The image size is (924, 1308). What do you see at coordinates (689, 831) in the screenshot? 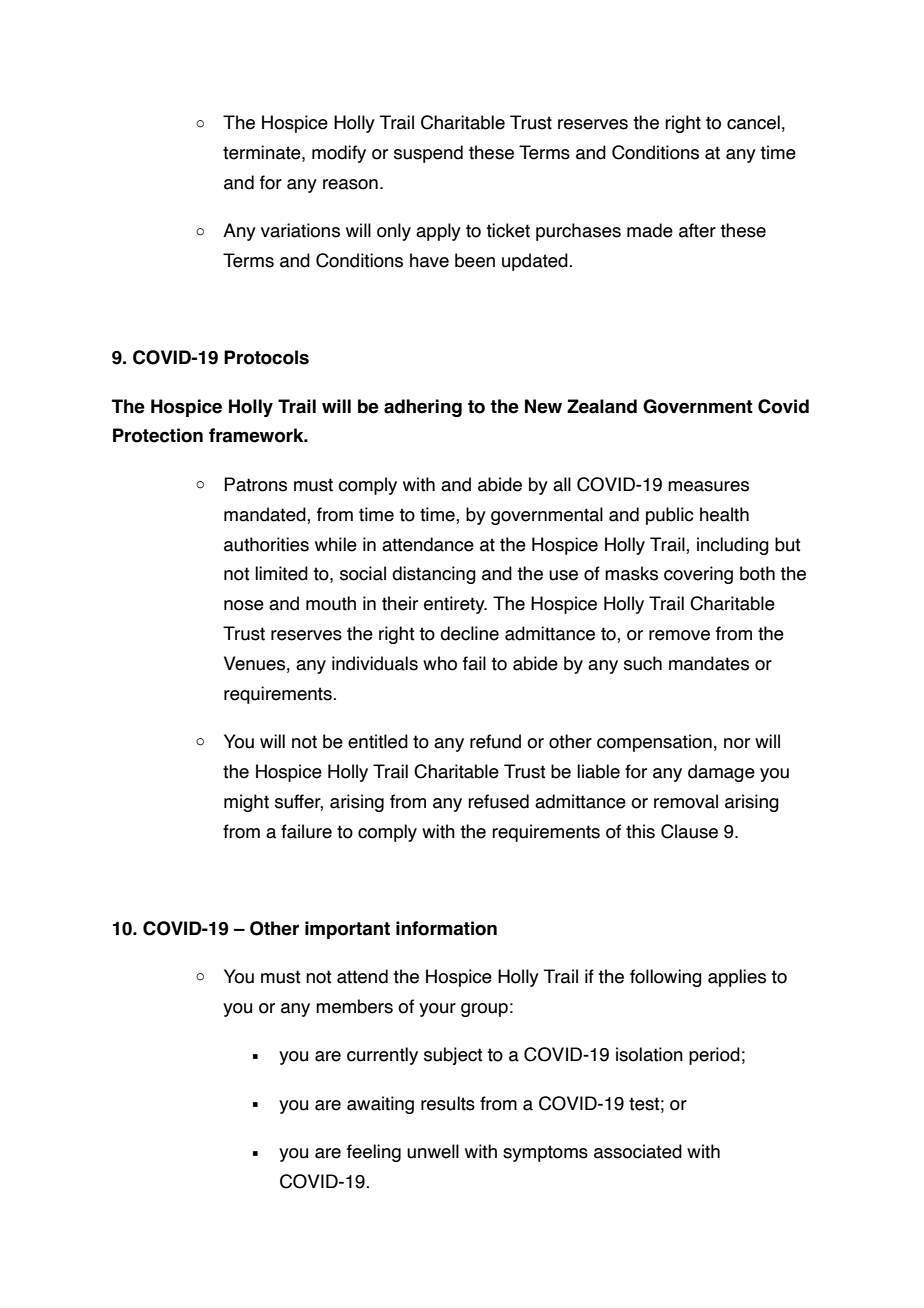
I see `Clause` at bounding box center [689, 831].
